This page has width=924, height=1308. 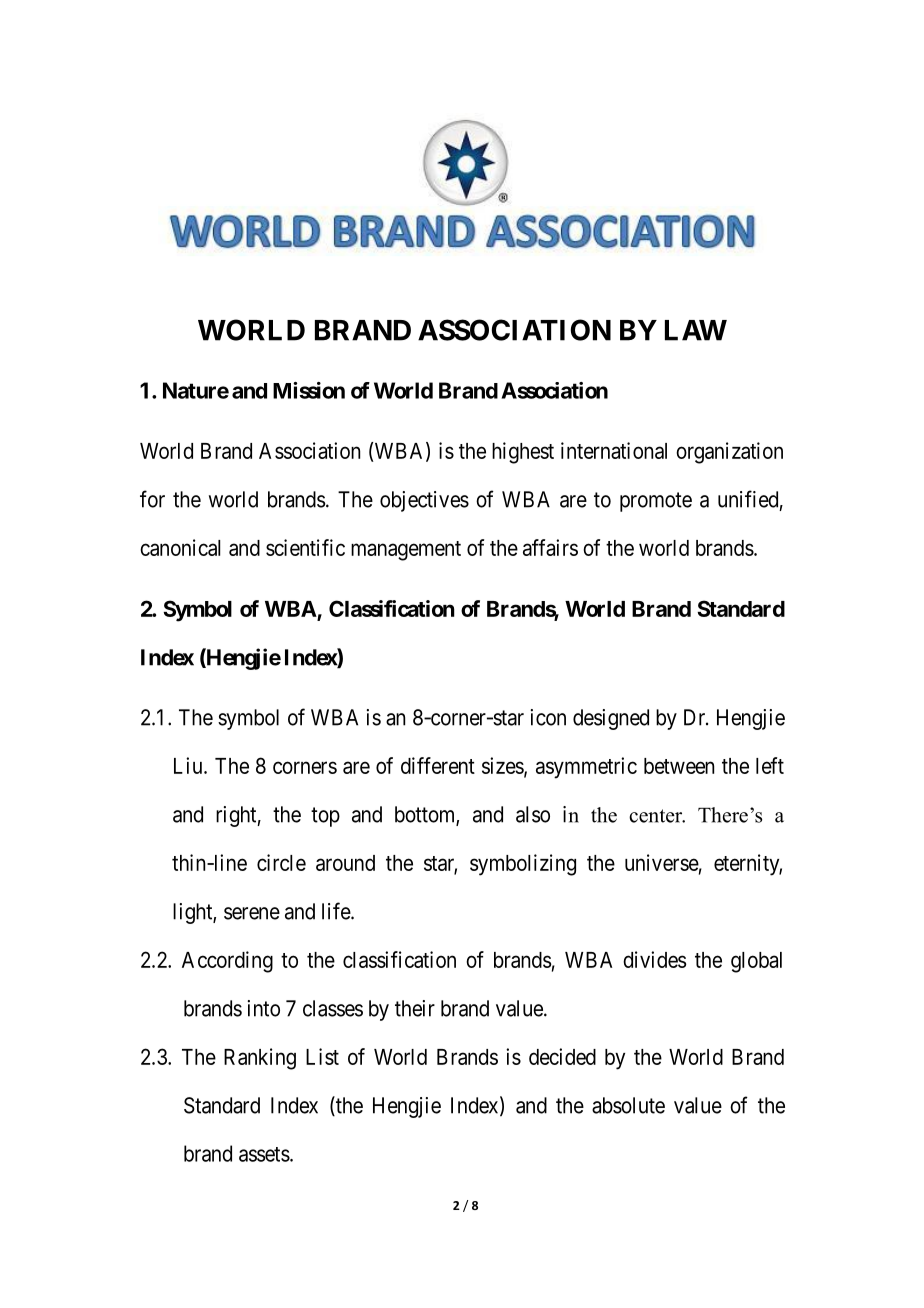 What do you see at coordinates (180, 547) in the page?
I see `canonical` at bounding box center [180, 547].
